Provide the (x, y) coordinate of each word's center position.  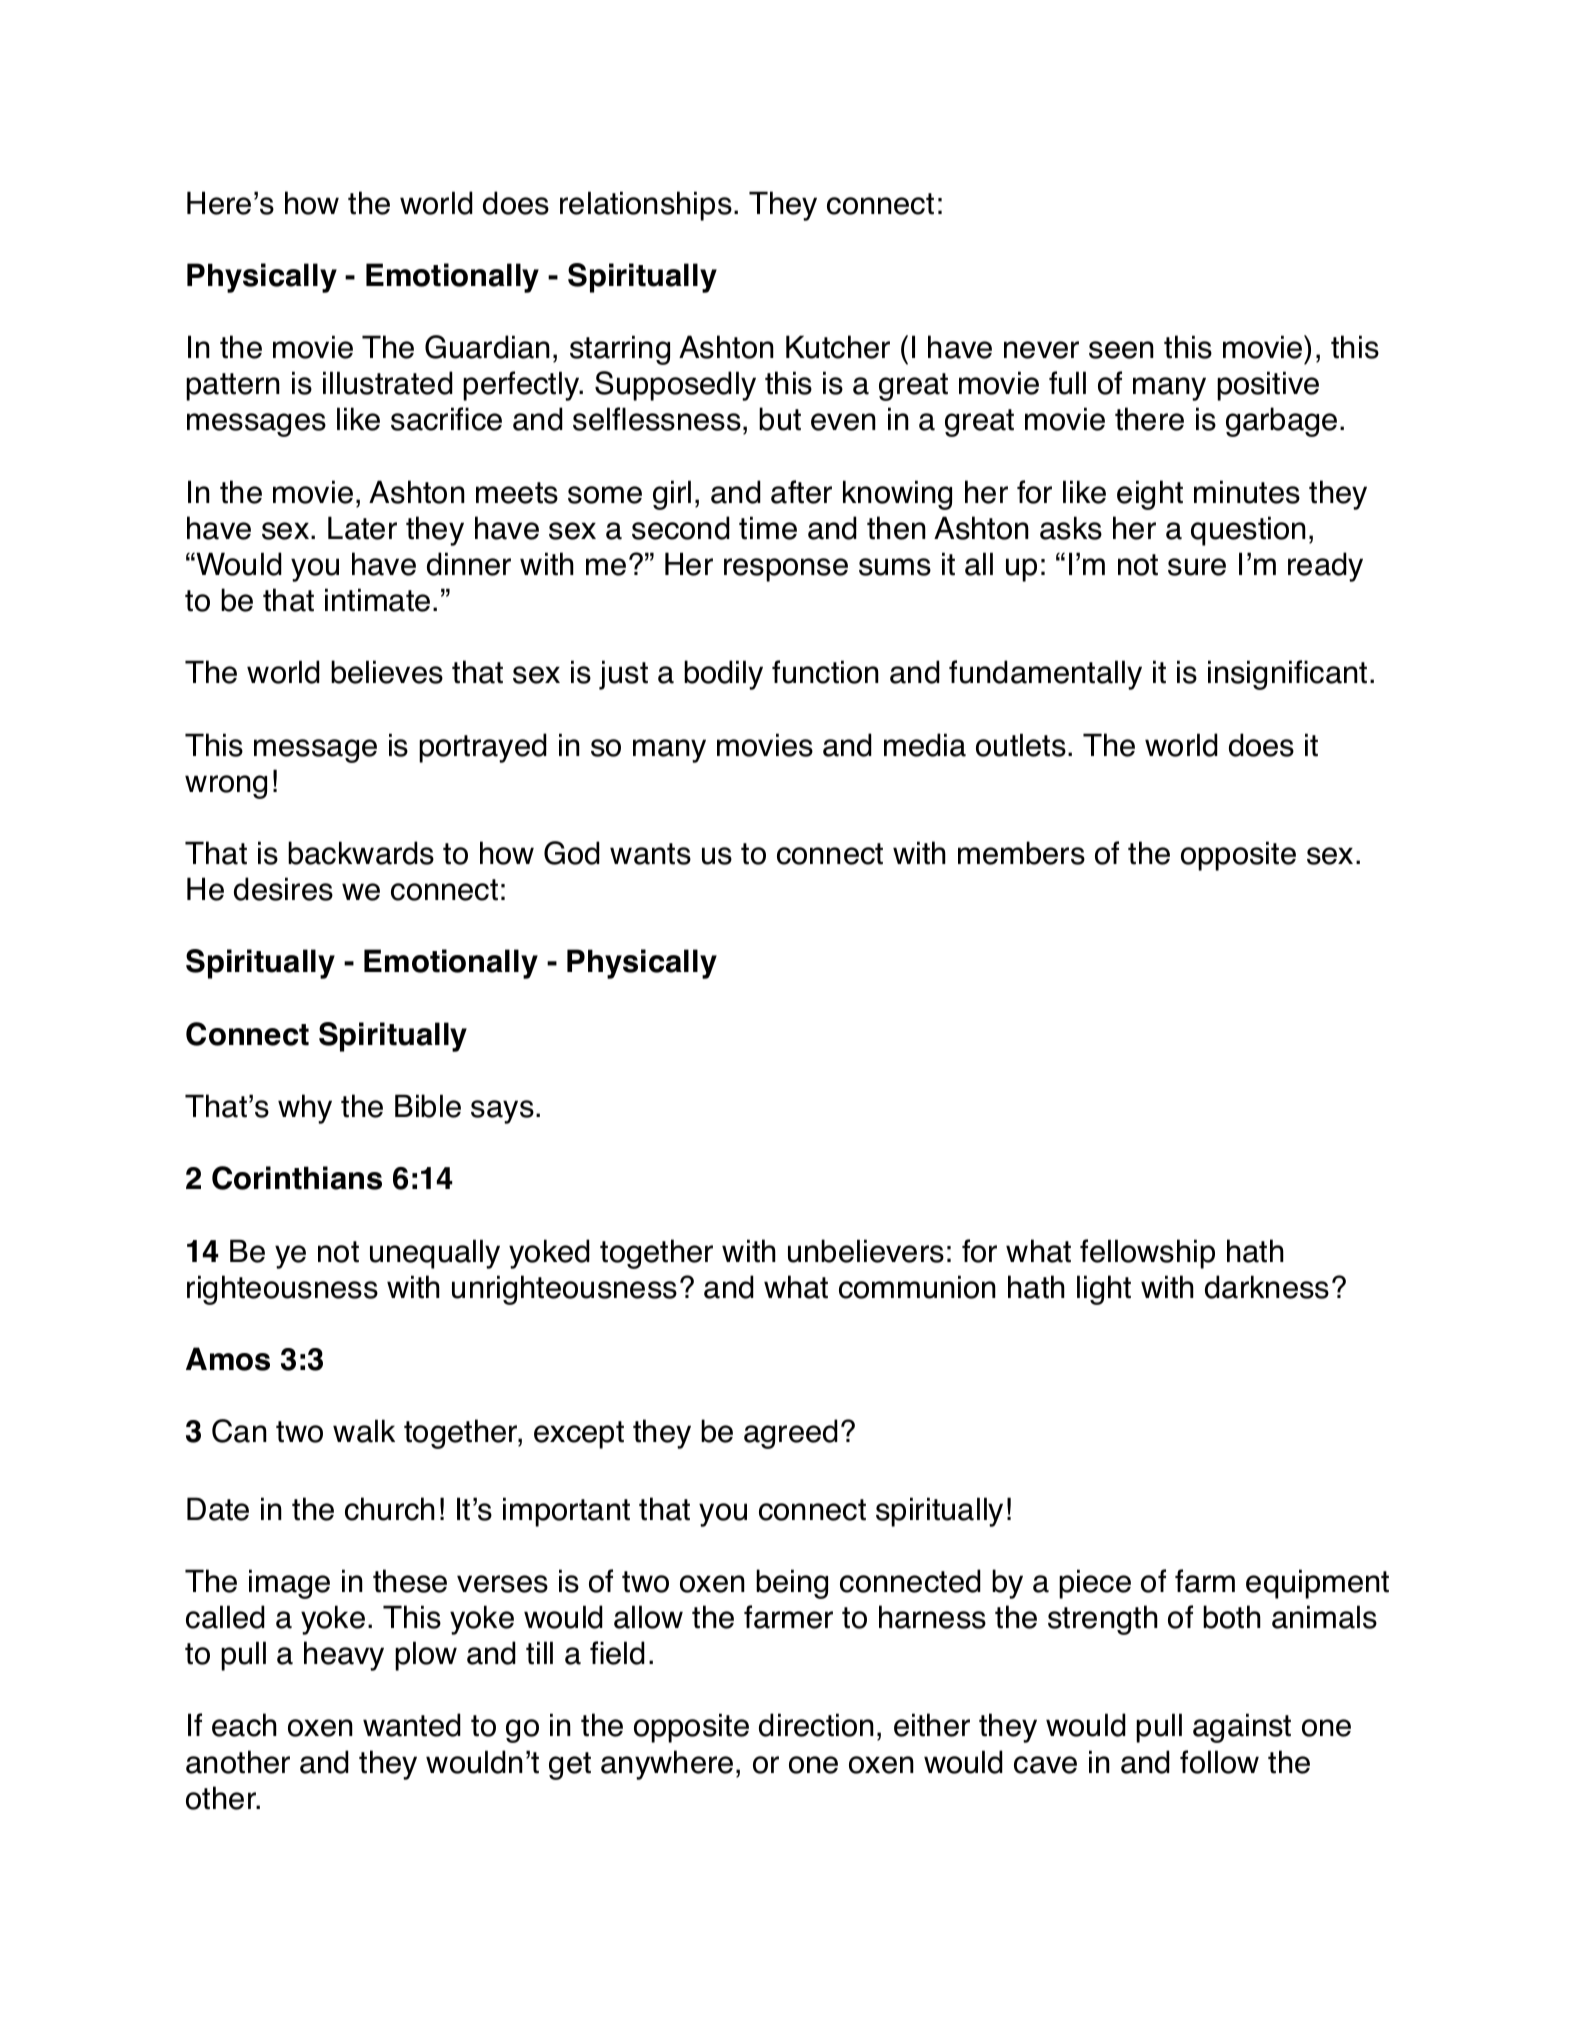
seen (1121, 350)
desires (283, 889)
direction (816, 1725)
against (1242, 1728)
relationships (646, 206)
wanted (412, 1725)
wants (650, 854)
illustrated (388, 383)
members (1021, 853)
